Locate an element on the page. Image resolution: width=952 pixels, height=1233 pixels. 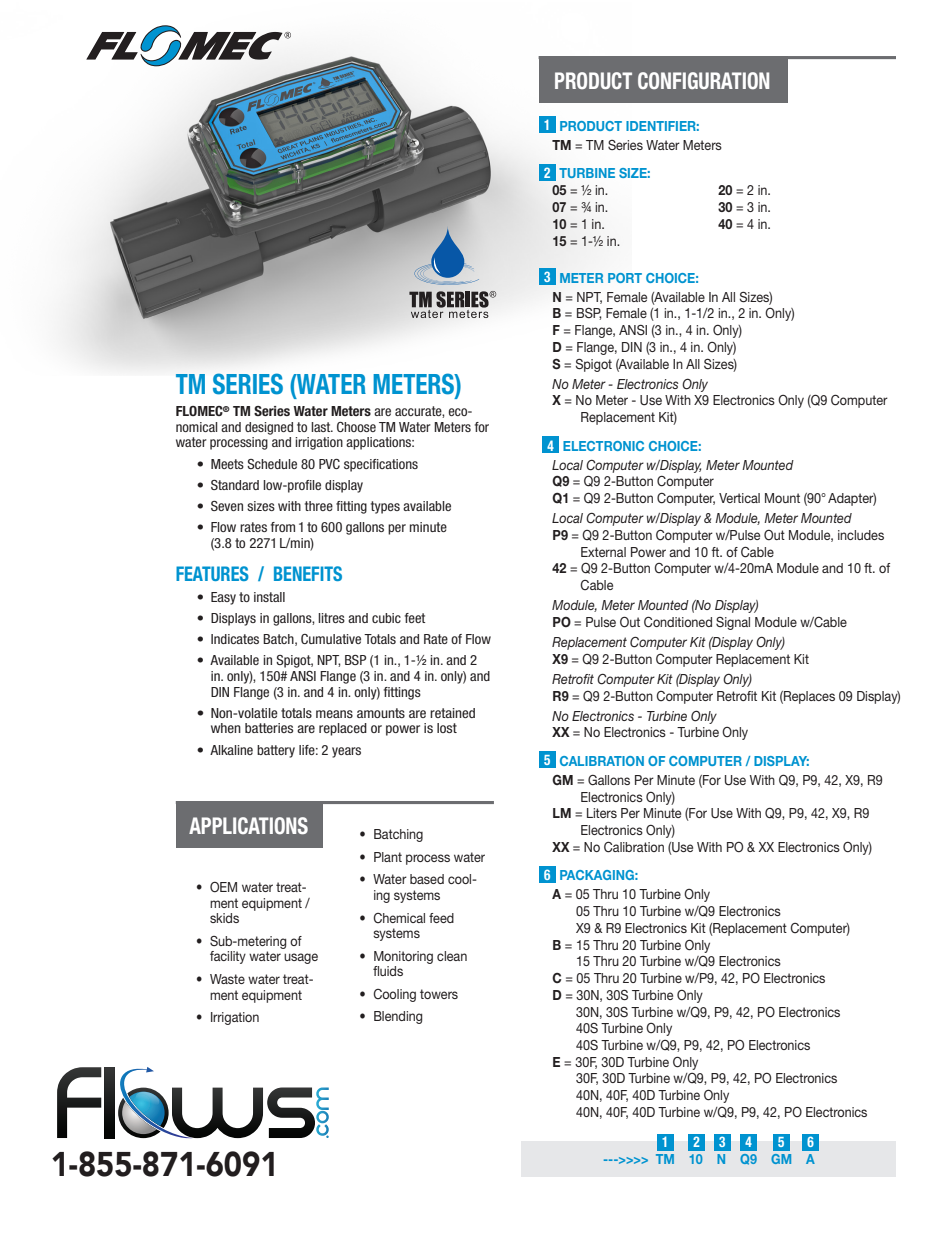
External is located at coordinates (603, 552).
